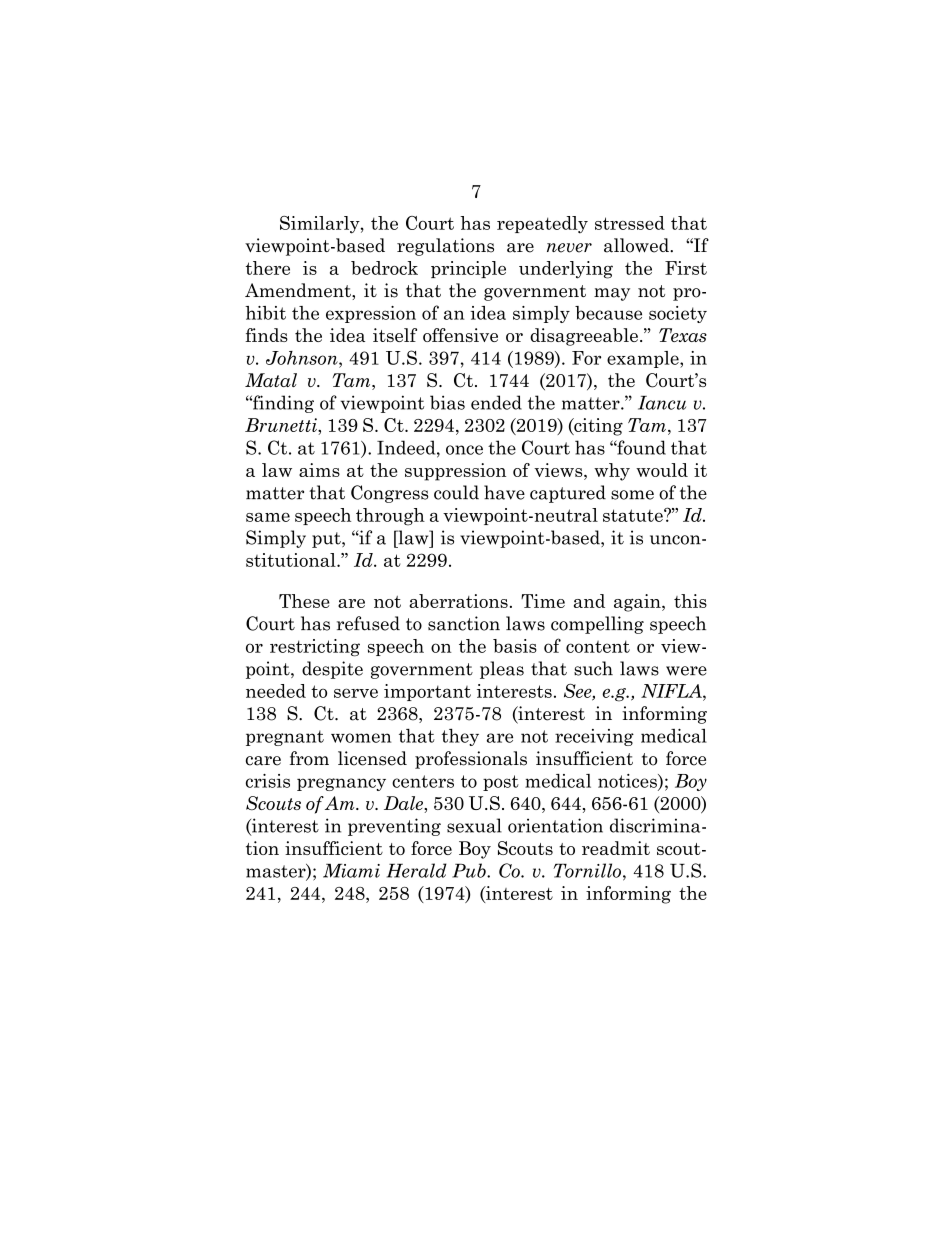 Image resolution: width=952 pixels, height=1233 pixels. Describe the element at coordinates (470, 870) in the image. I see `Pub` at that location.
